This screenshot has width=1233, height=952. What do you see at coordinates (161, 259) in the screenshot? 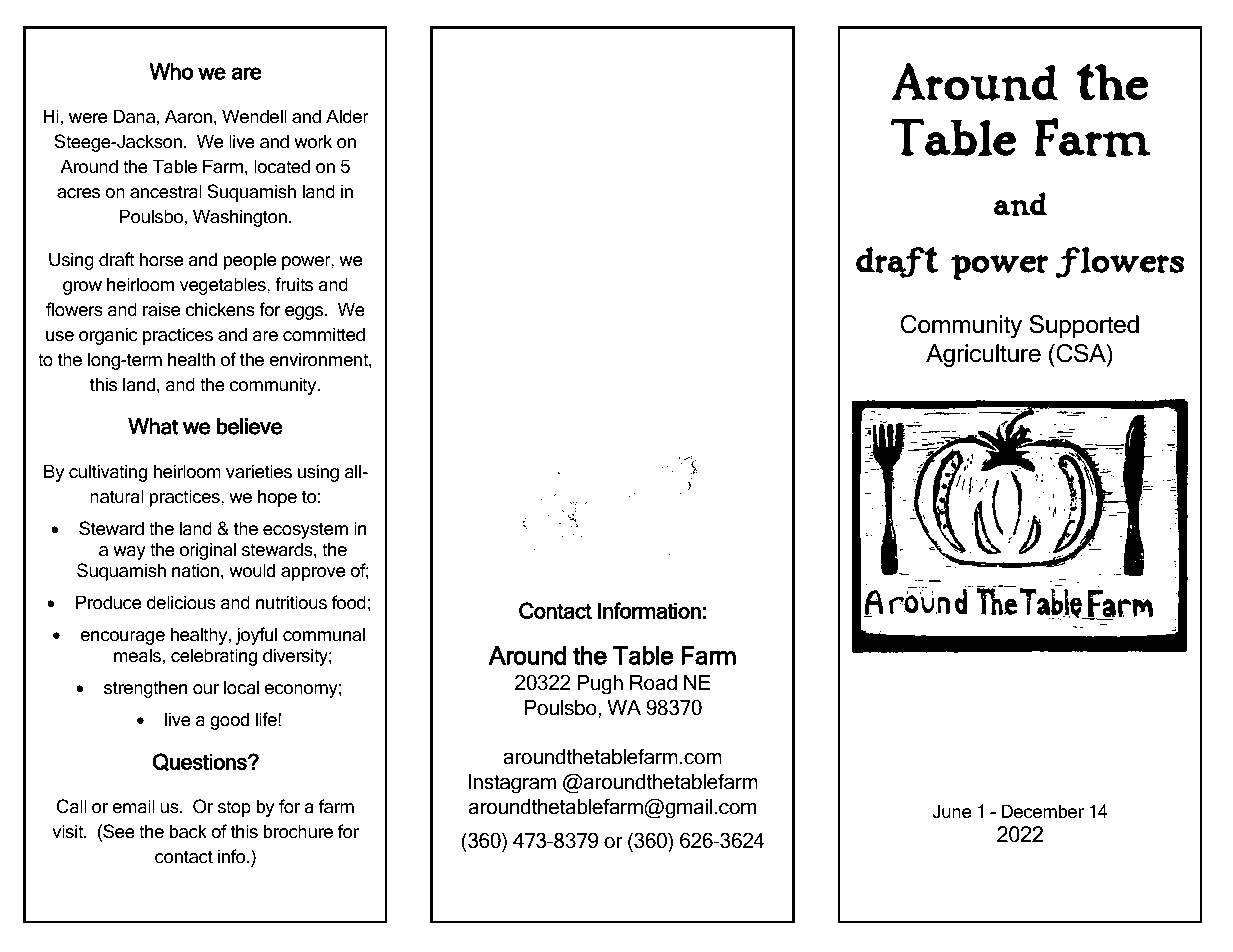
I see `horse` at bounding box center [161, 259].
